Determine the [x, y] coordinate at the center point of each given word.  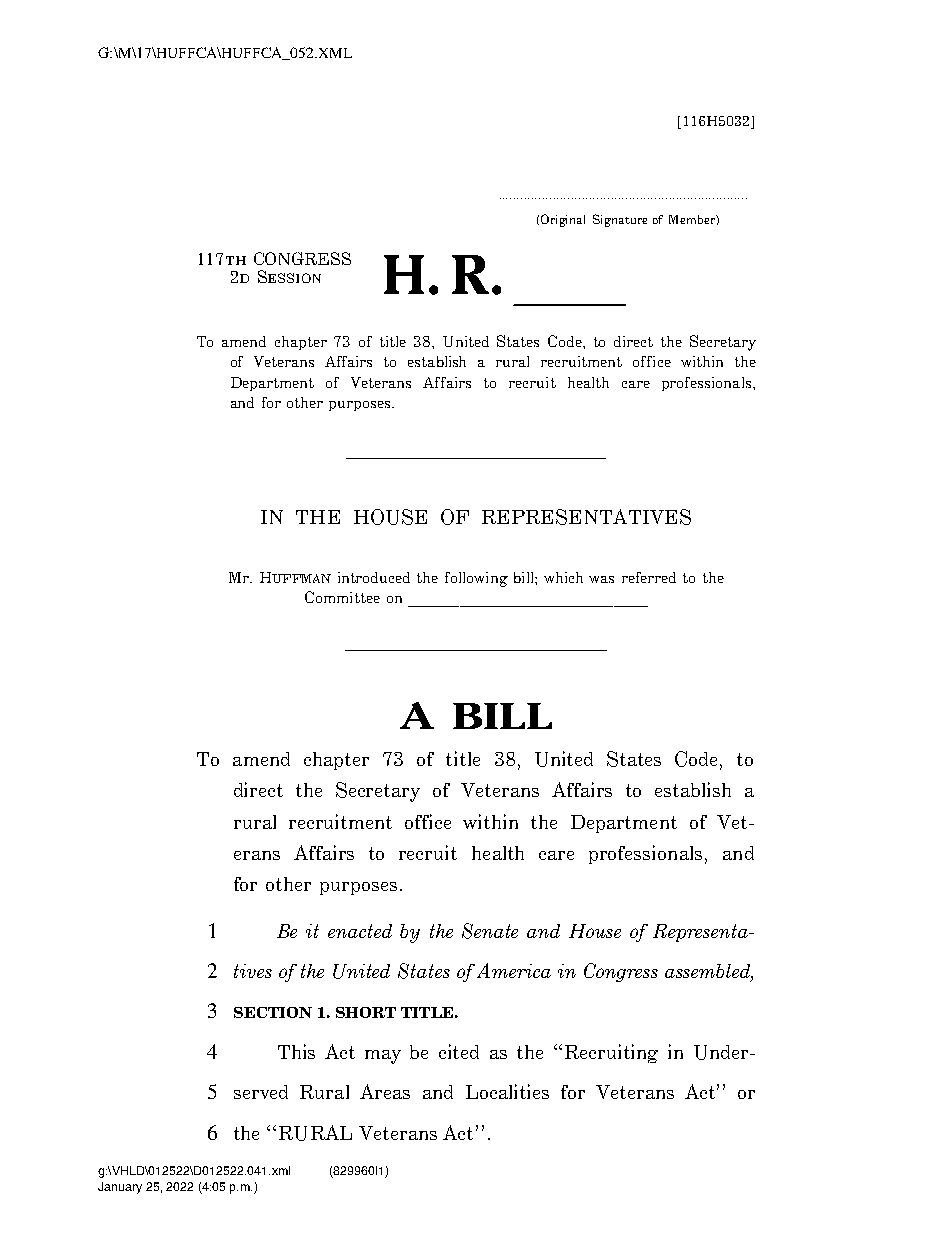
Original [563, 220]
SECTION [273, 1012]
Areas [385, 1091]
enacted [360, 931]
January [120, 1188]
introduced [374, 577]
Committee [342, 597]
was [601, 579]
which [563, 577]
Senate [490, 931]
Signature [620, 220]
